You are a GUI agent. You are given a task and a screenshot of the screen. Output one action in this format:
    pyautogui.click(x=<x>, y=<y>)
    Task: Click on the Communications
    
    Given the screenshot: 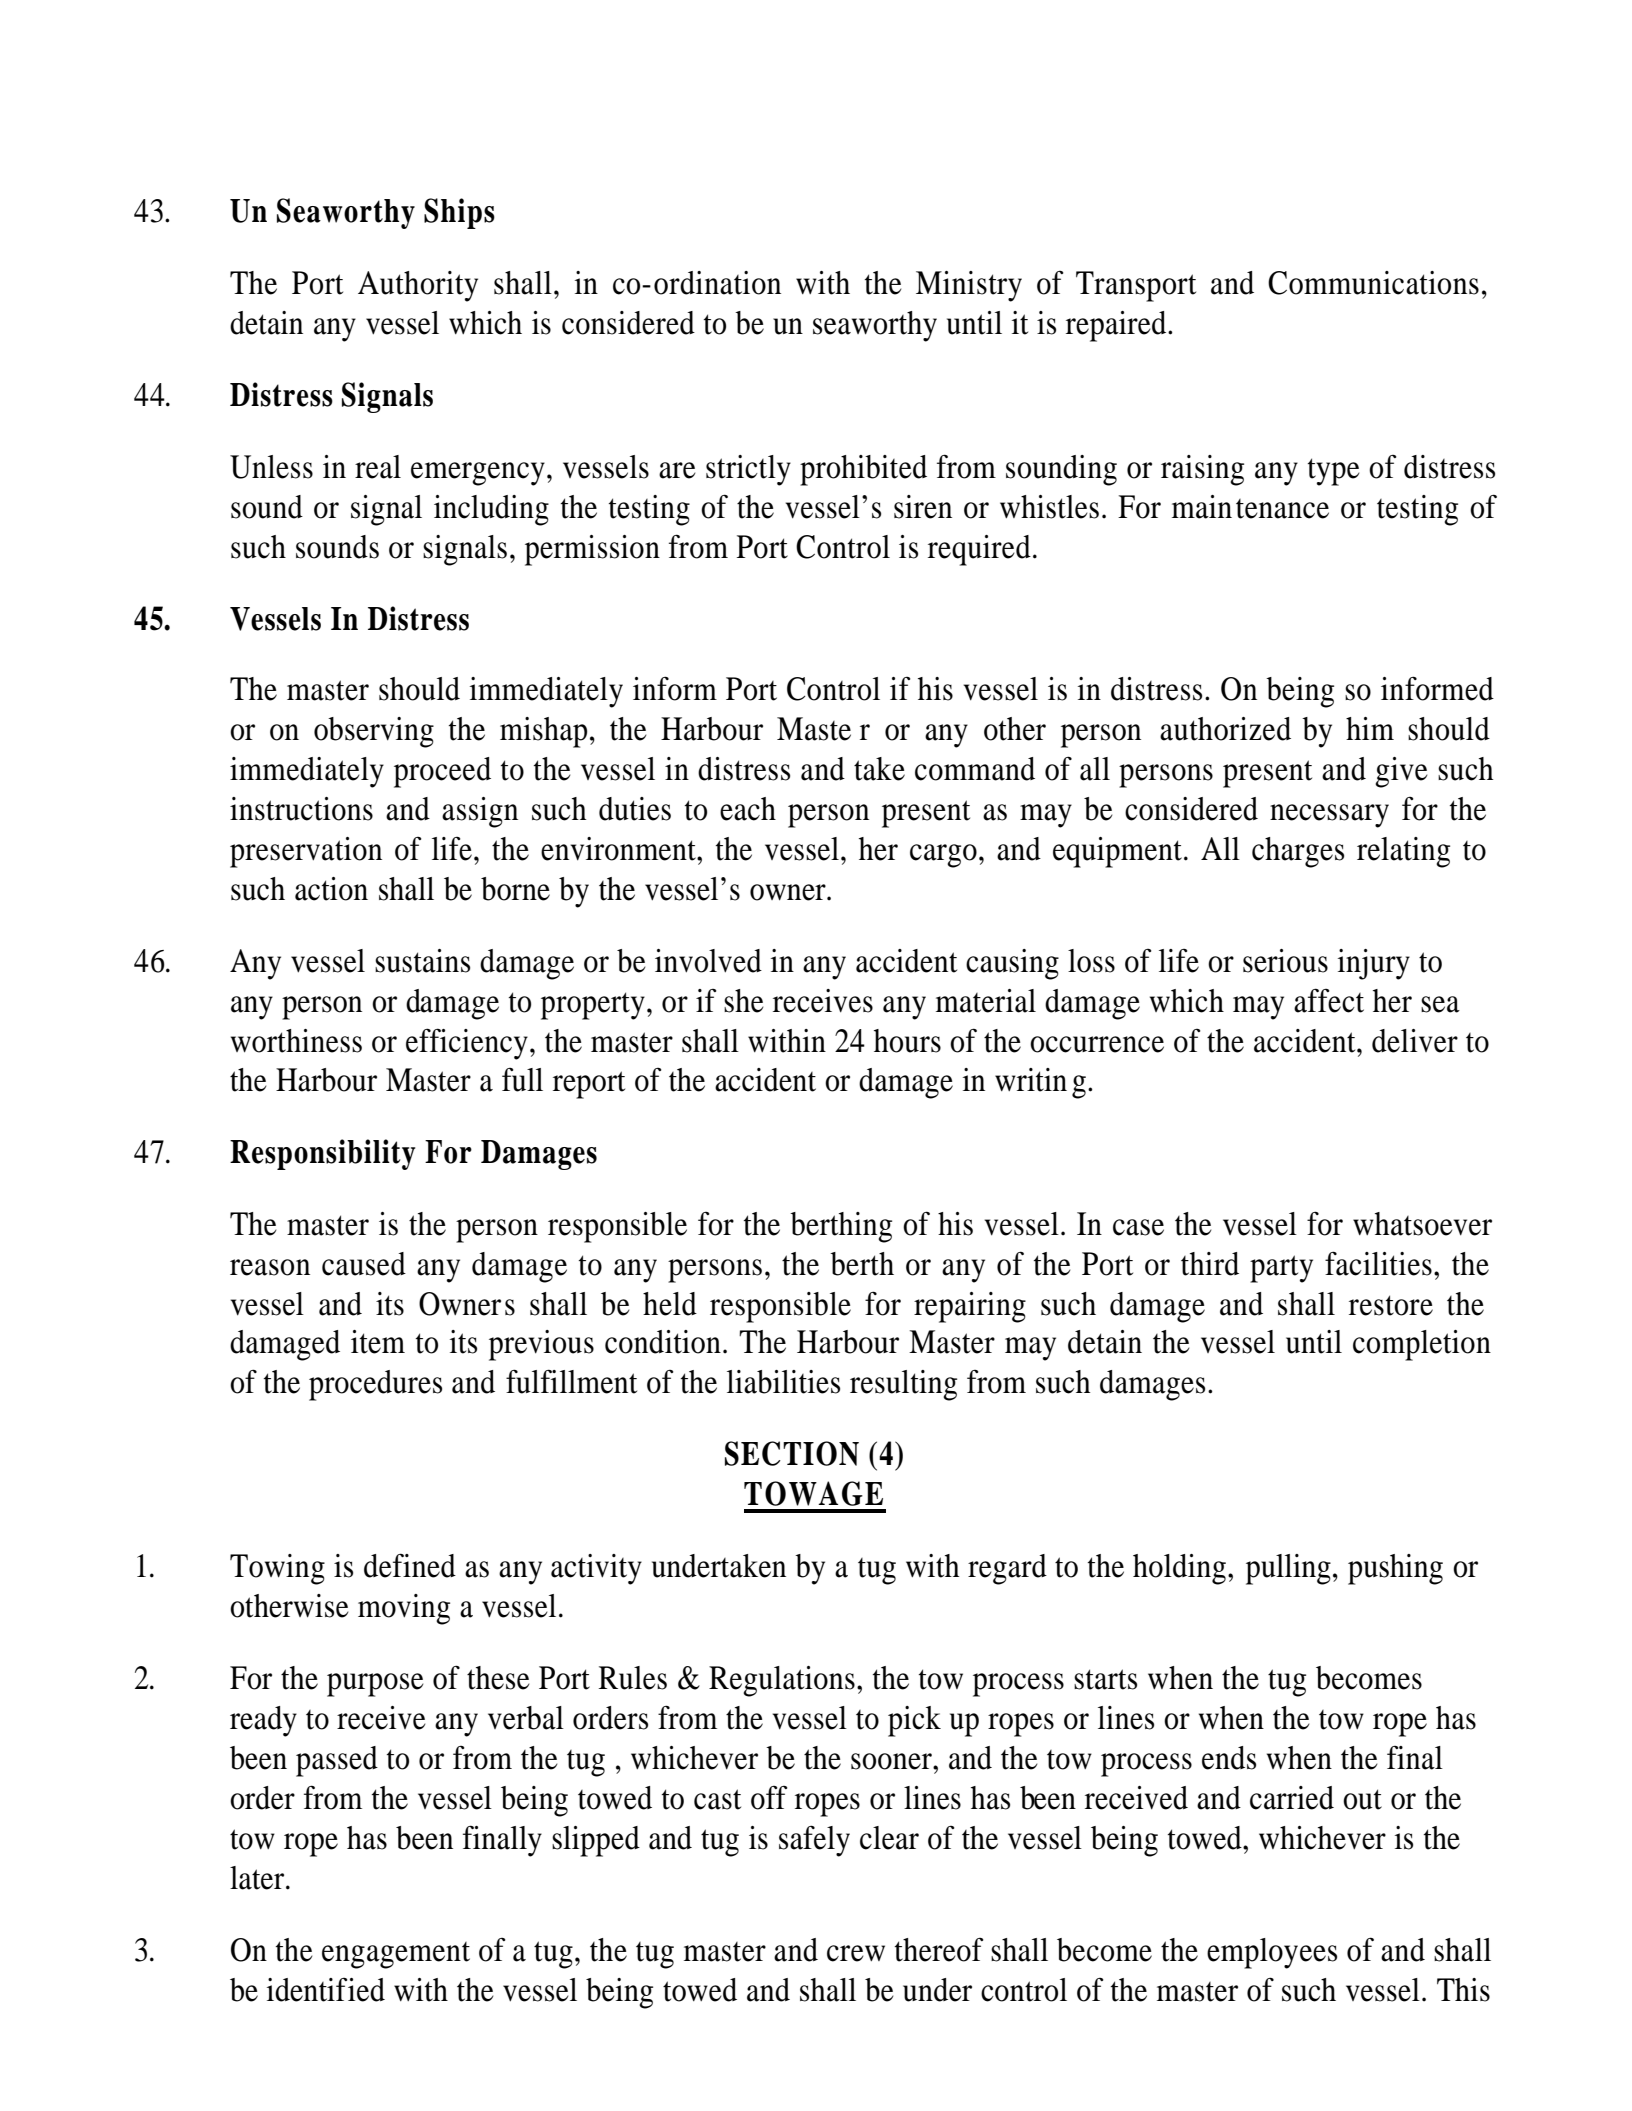 What is the action you would take?
    pyautogui.click(x=1373, y=283)
